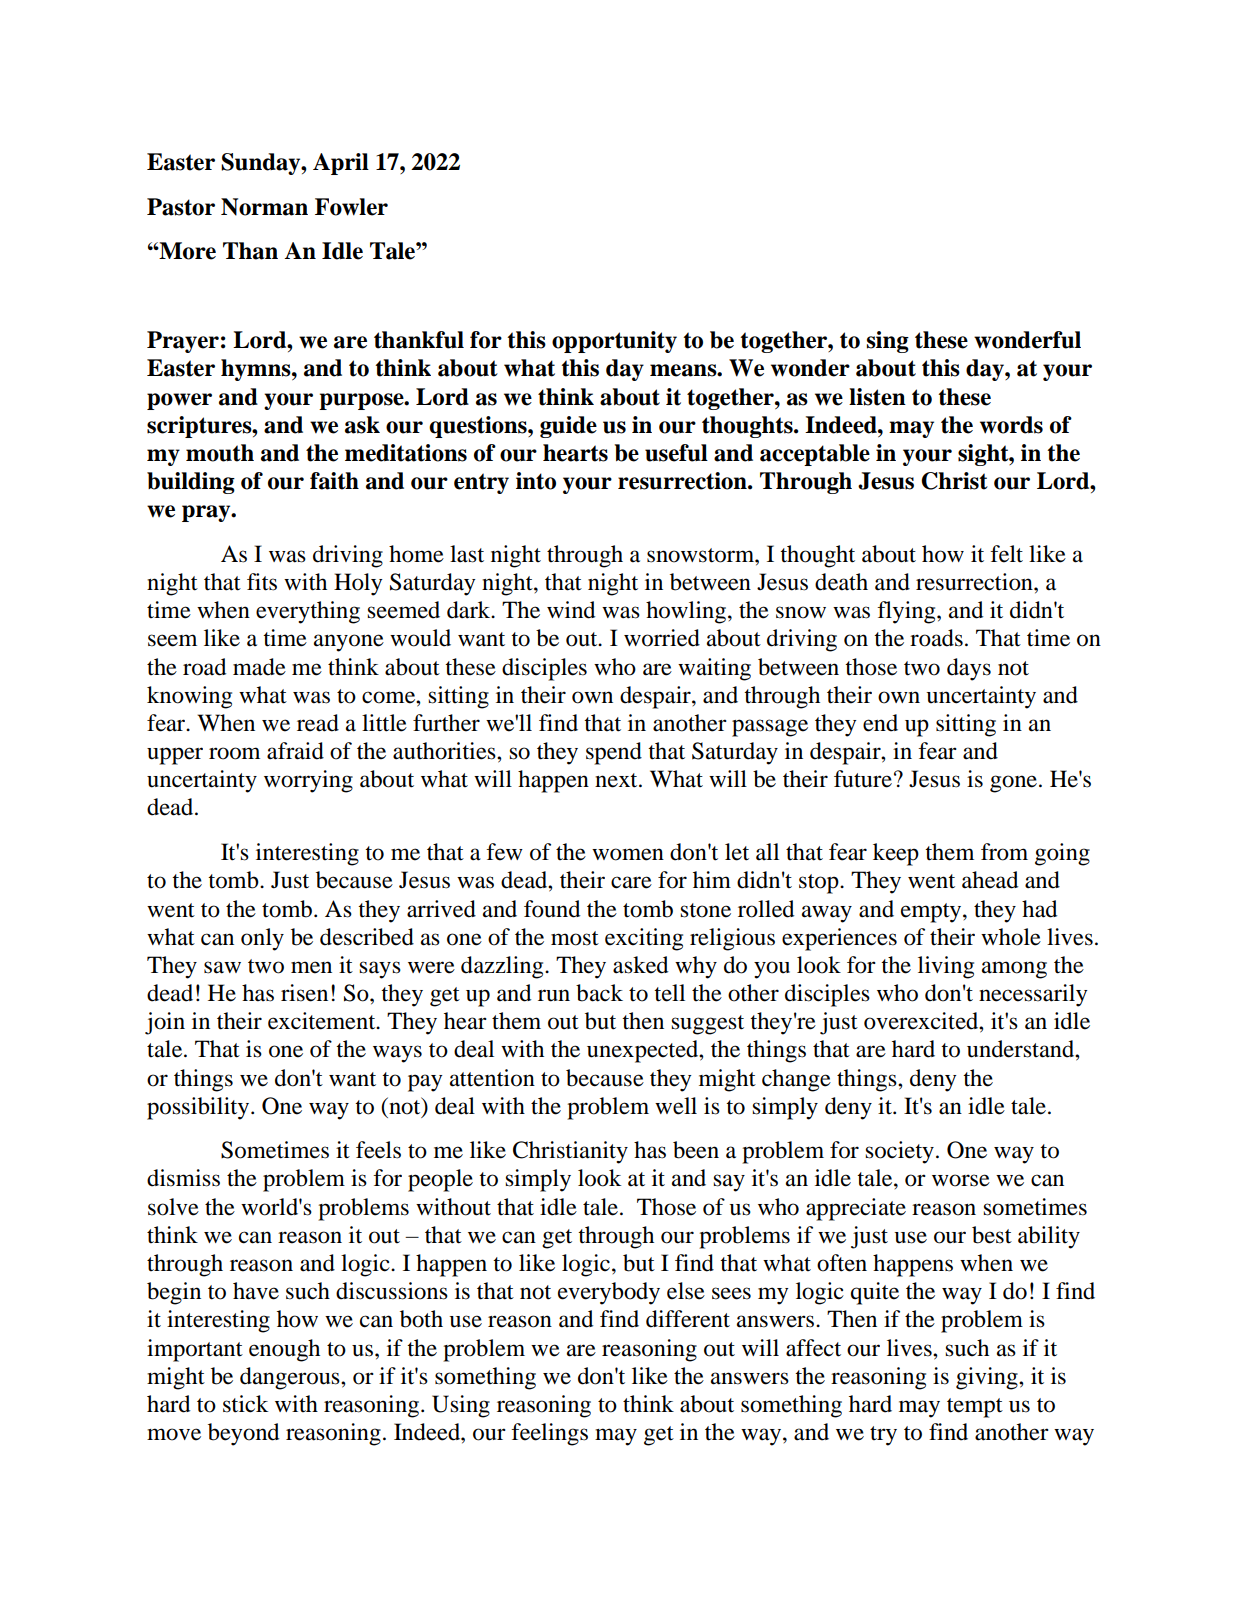  I want to click on tempt, so click(975, 1408).
